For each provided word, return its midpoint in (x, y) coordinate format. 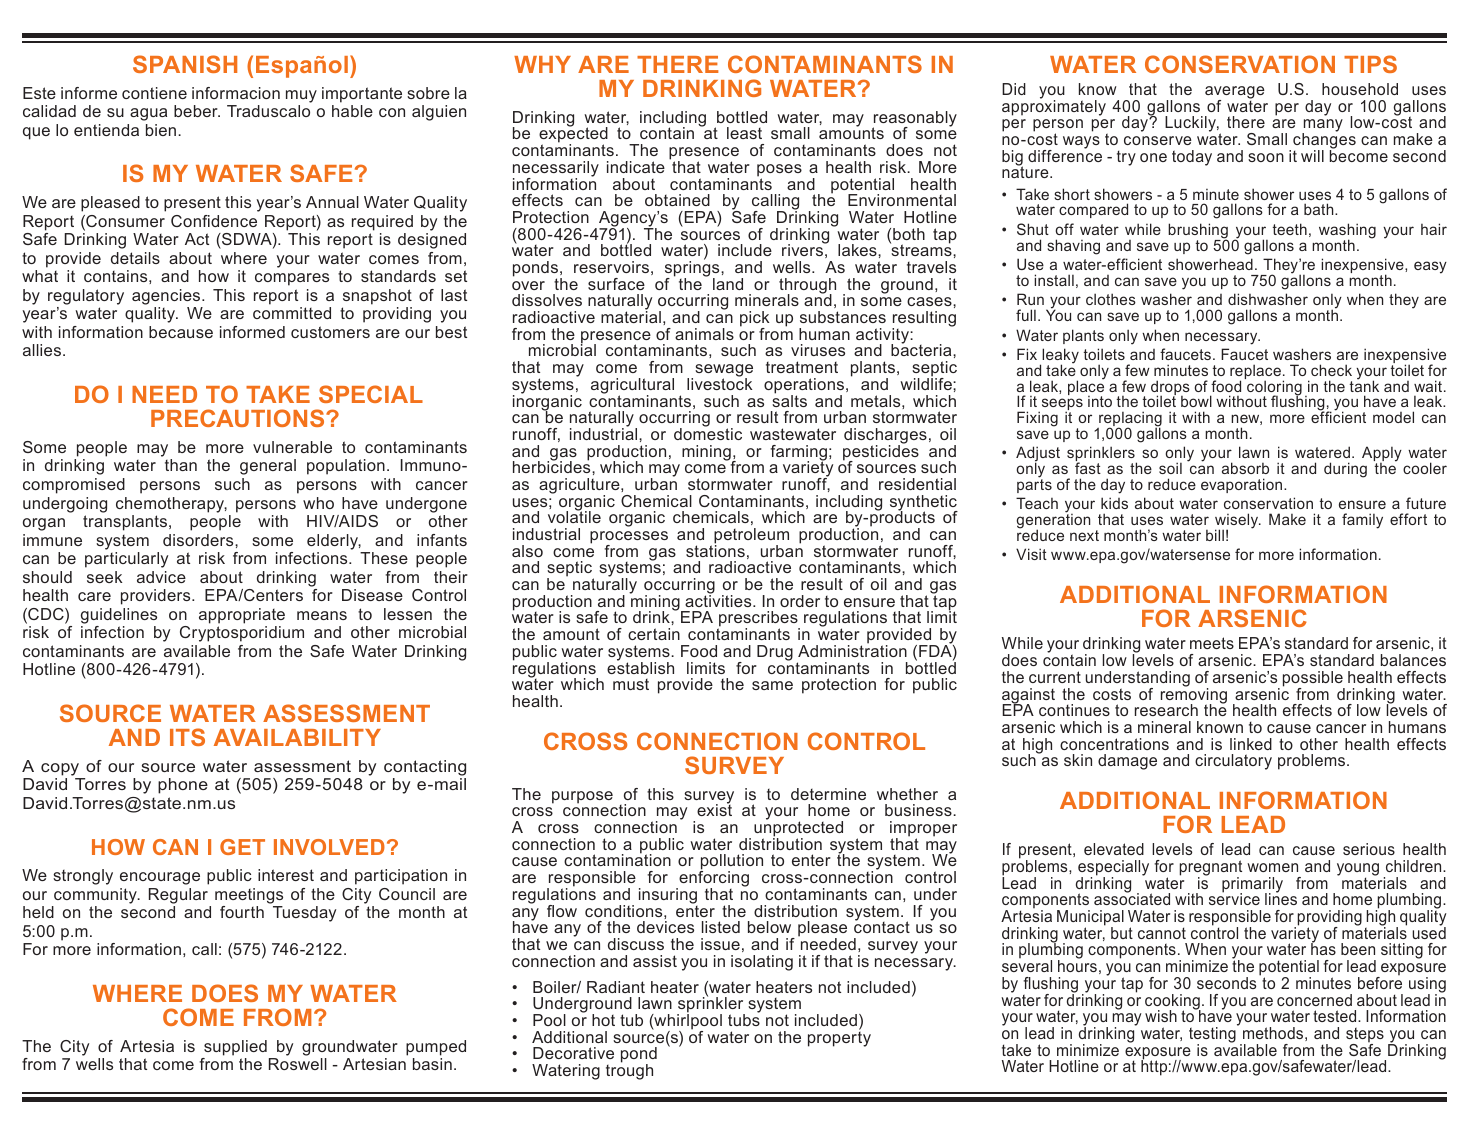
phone (183, 786)
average (1235, 93)
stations (715, 550)
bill (1215, 535)
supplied (235, 1048)
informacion (236, 93)
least (744, 133)
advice (161, 577)
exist (714, 809)
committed (292, 313)
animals (704, 334)
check (1331, 370)
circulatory (1233, 762)
